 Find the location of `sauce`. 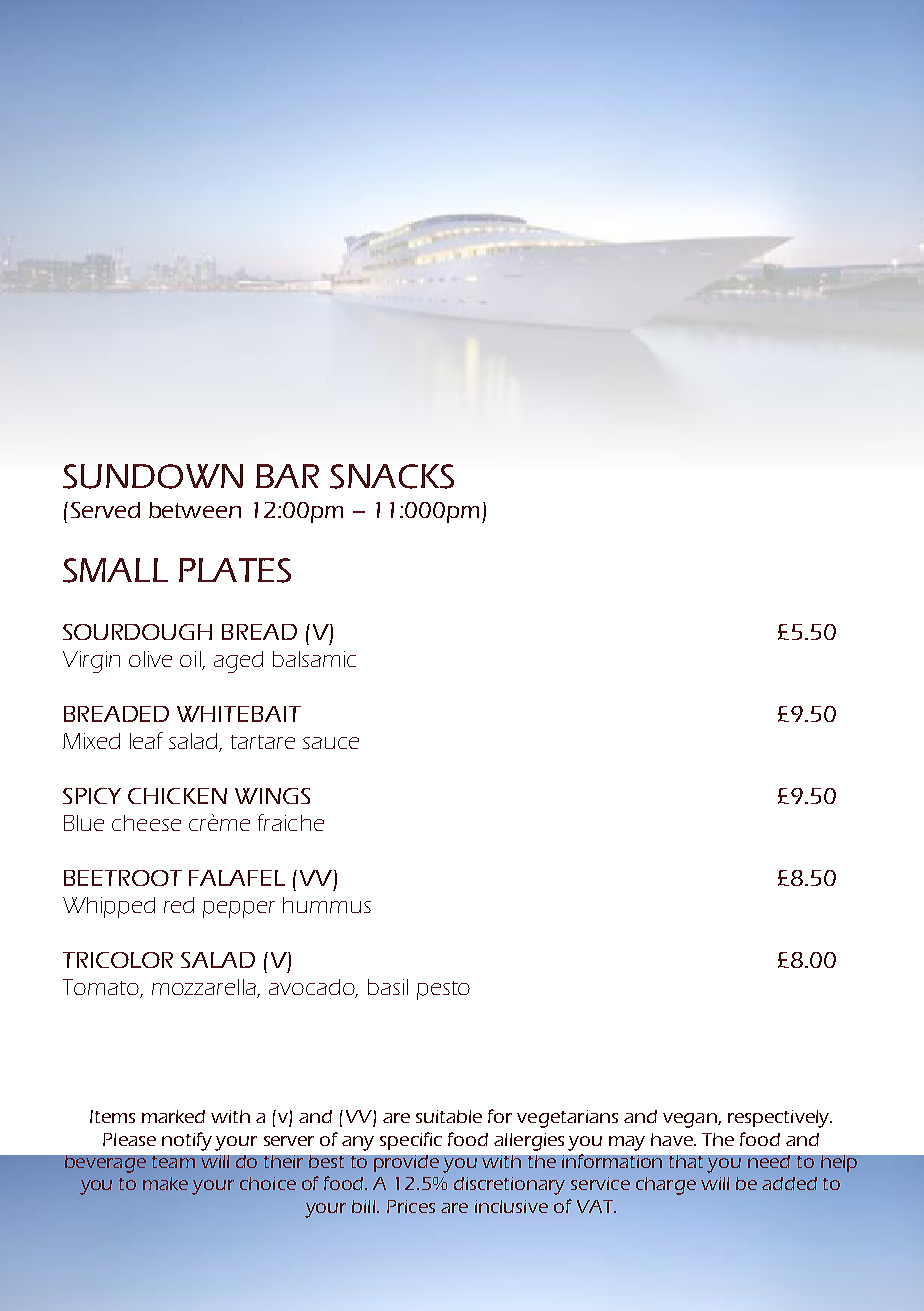

sauce is located at coordinates (331, 743).
